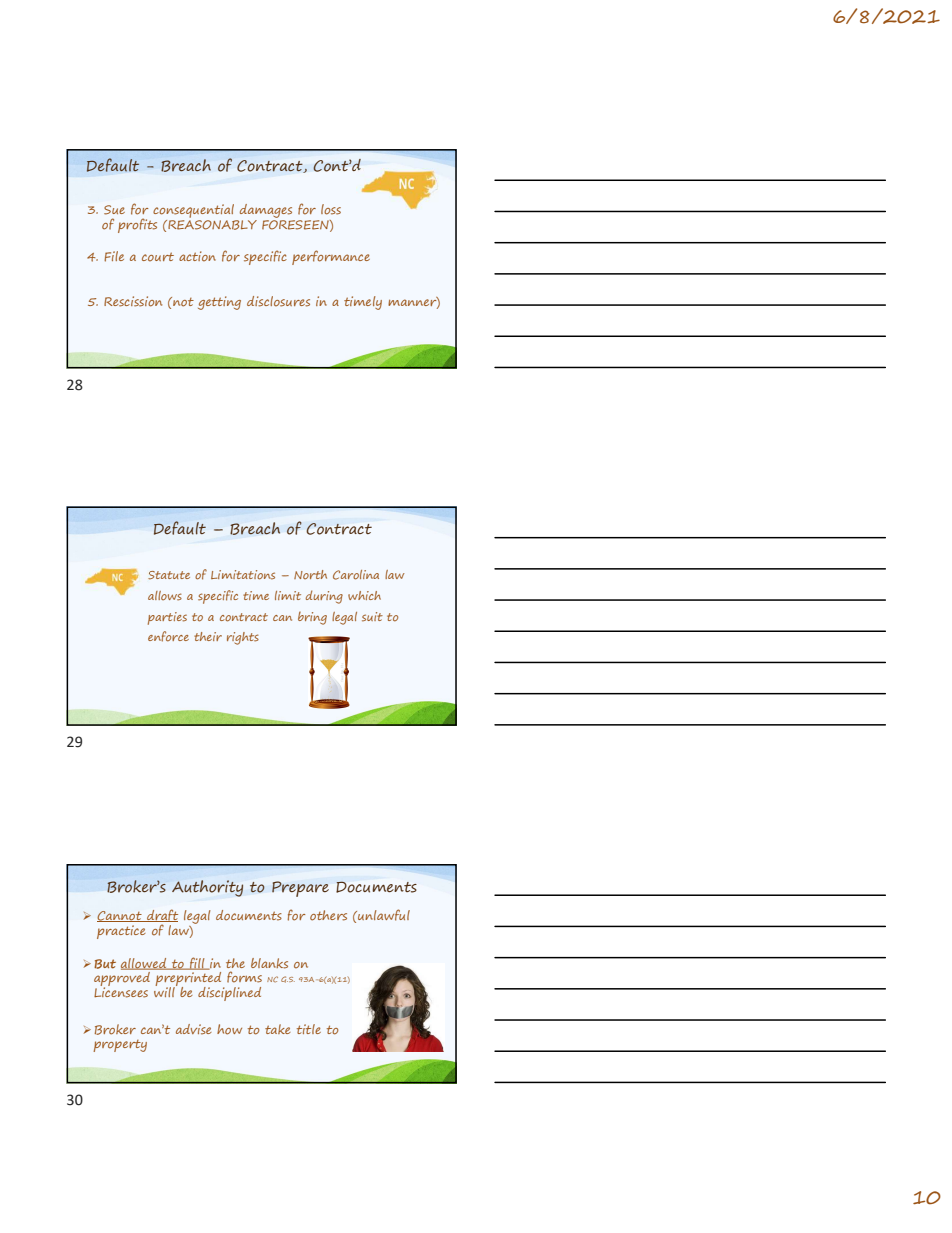  I want to click on title, so click(309, 1029).
